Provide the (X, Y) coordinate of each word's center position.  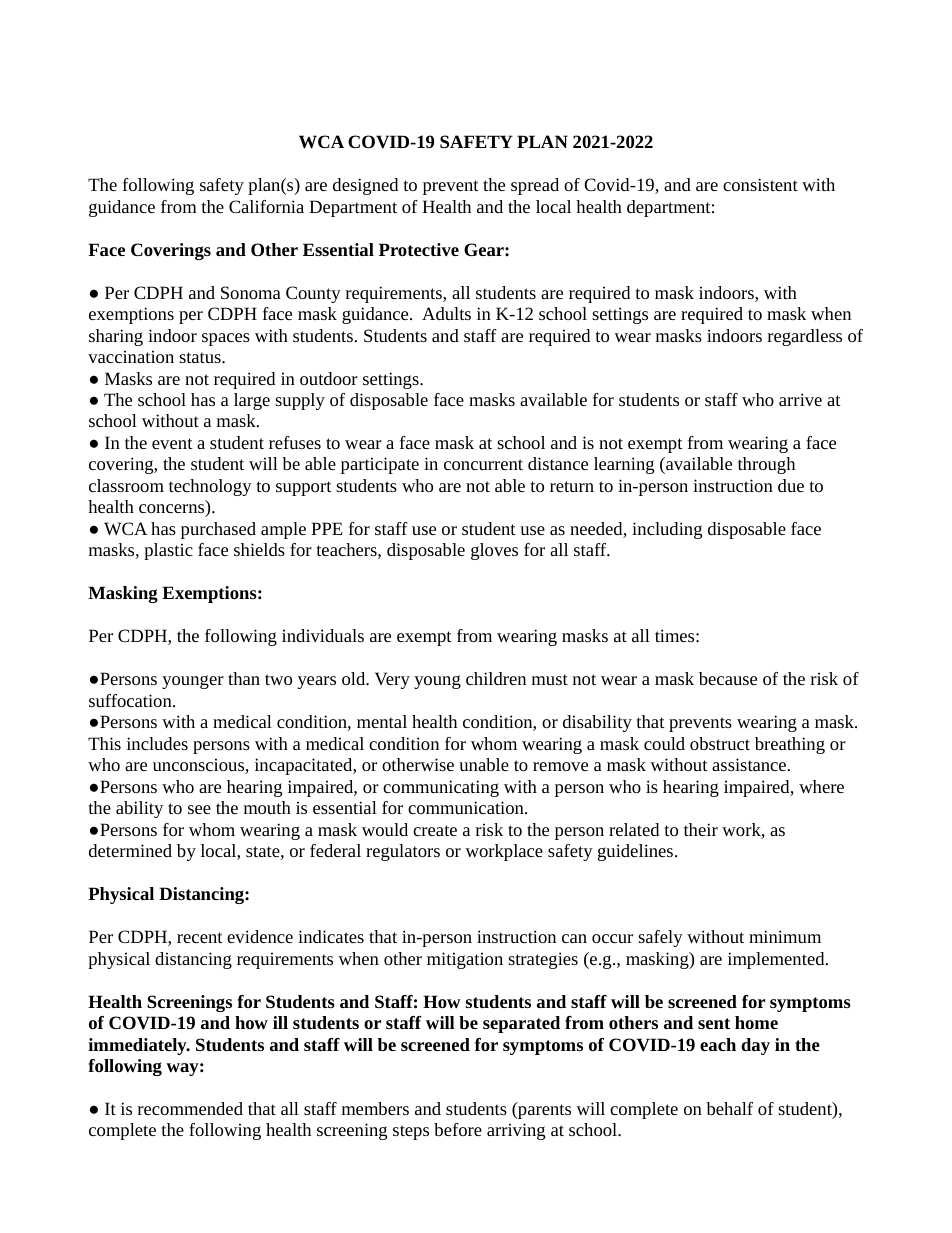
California (266, 206)
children (496, 678)
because (728, 678)
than (244, 678)
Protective (419, 249)
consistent (760, 184)
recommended (190, 1108)
